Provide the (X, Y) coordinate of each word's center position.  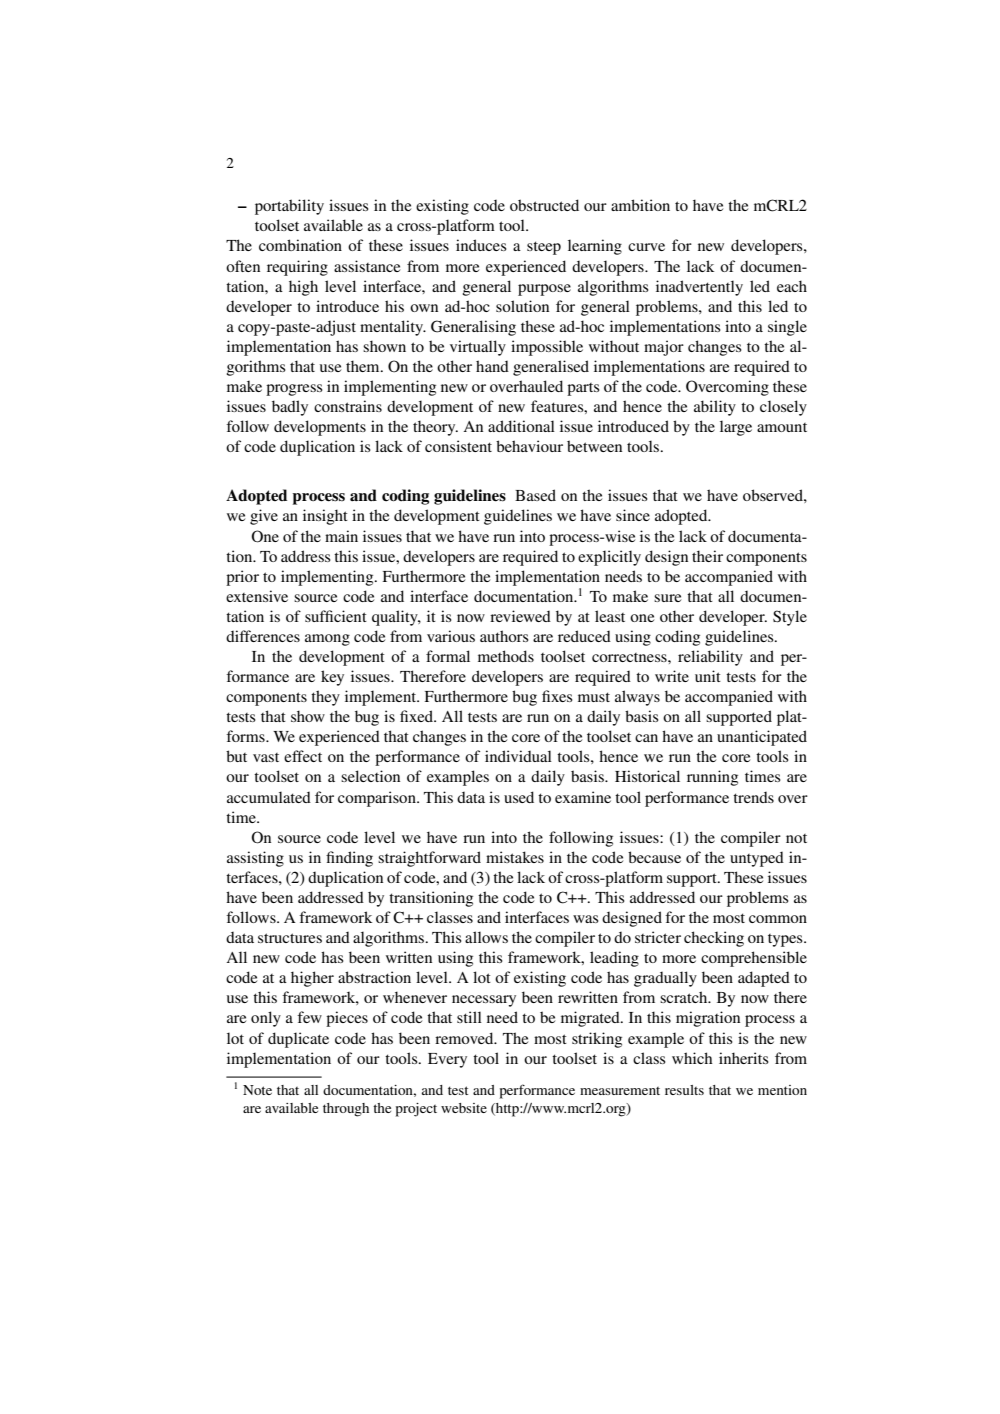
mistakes (515, 857)
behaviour (529, 446)
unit (708, 676)
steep (544, 248)
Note (257, 1090)
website (464, 1108)
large (736, 428)
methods (506, 656)
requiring (297, 268)
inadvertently (699, 288)
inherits (744, 1058)
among (327, 640)
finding (349, 859)
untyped (757, 859)
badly (290, 408)
